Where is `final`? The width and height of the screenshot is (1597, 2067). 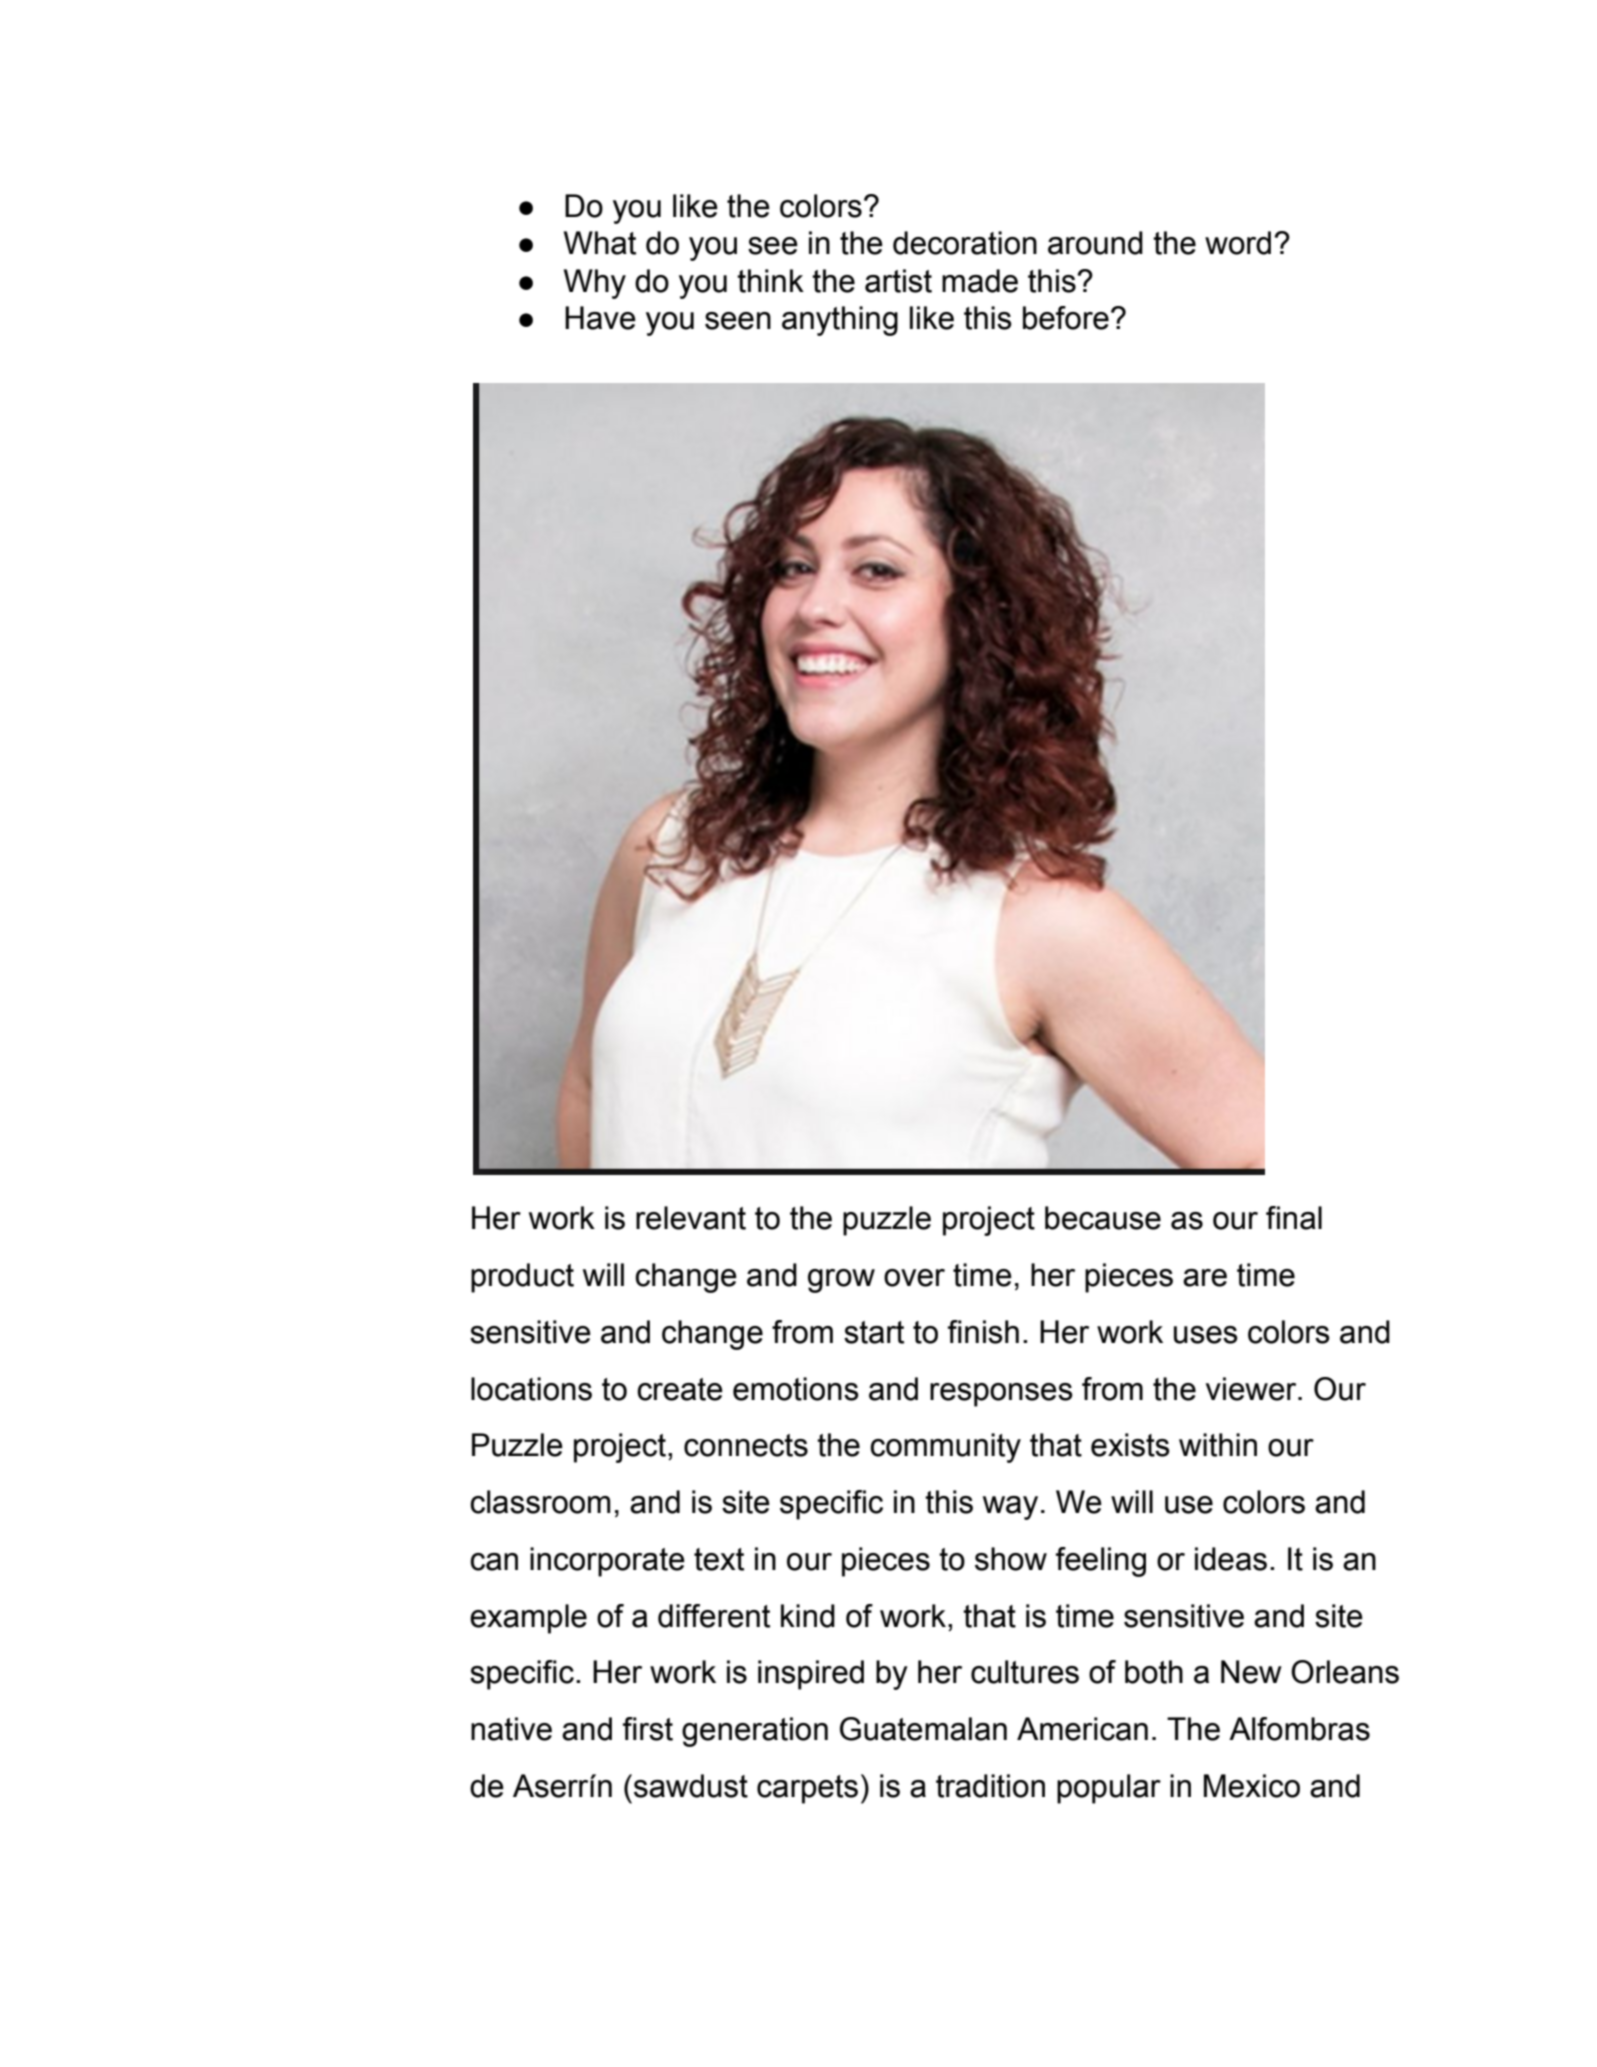
final is located at coordinates (1294, 1218).
